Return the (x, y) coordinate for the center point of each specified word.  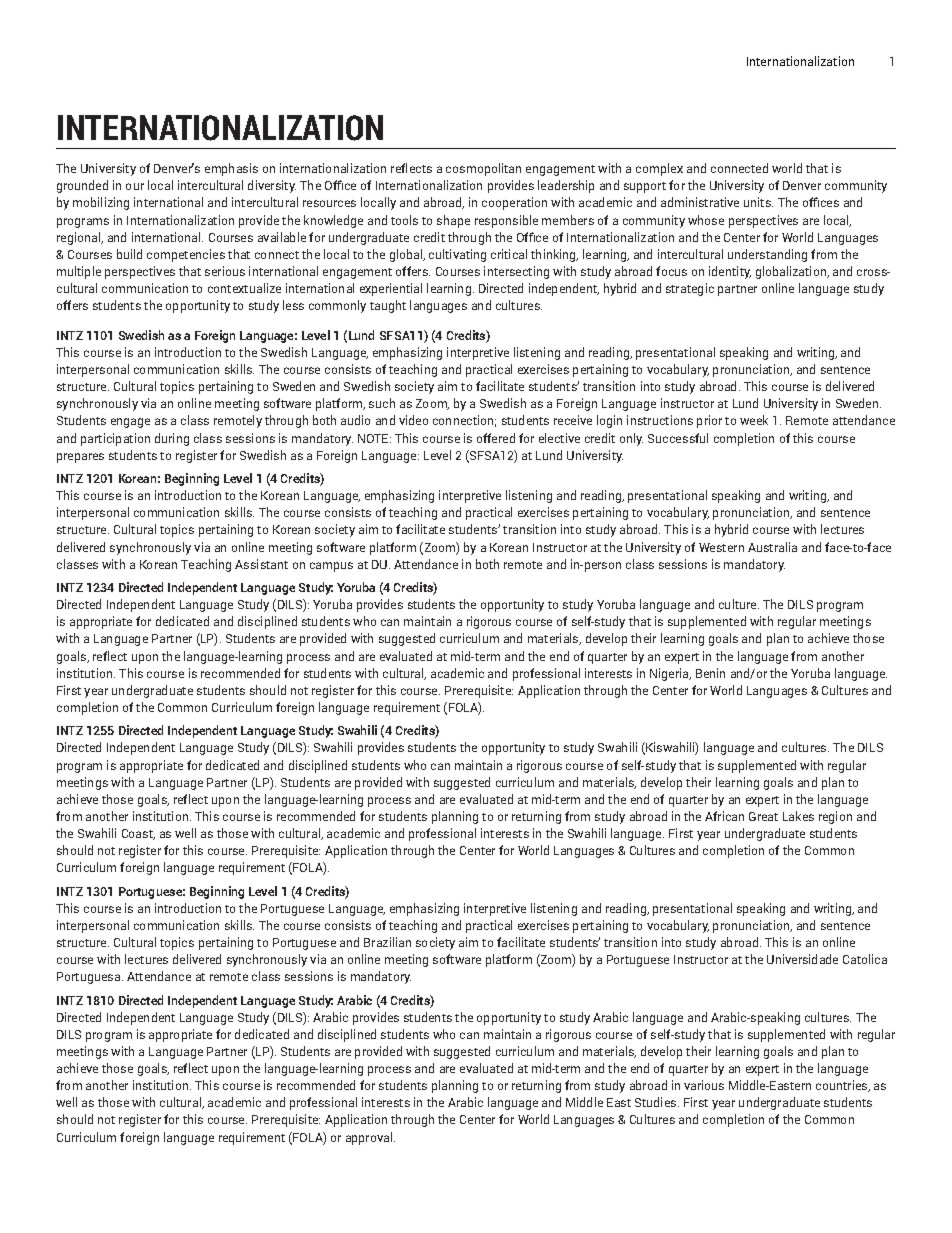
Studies (657, 1102)
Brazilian (387, 942)
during (172, 439)
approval (369, 1138)
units (758, 202)
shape (453, 221)
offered (496, 438)
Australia (772, 547)
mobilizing (101, 203)
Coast (138, 834)
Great (763, 816)
